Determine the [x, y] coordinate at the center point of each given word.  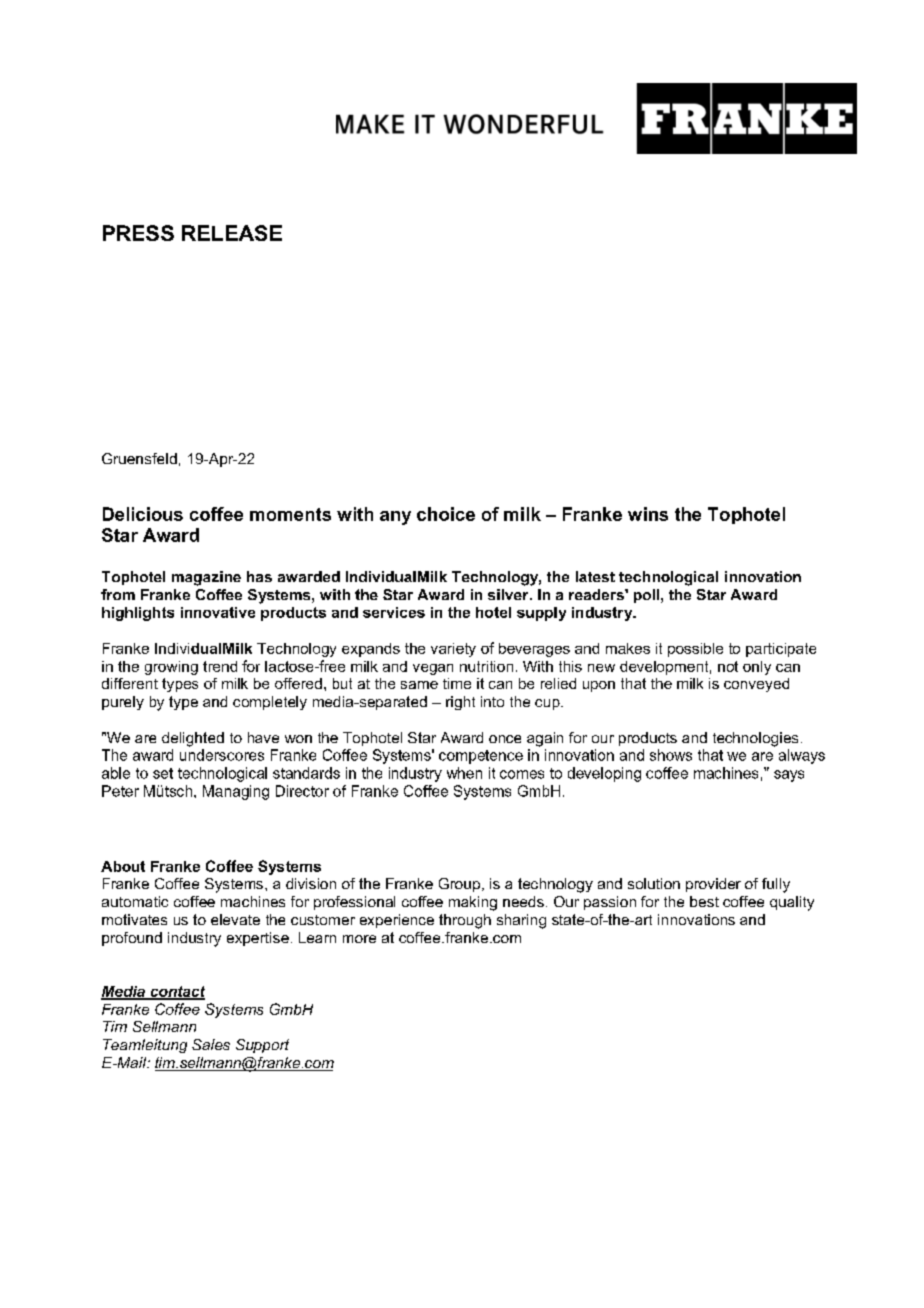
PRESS [138, 233]
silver [509, 594]
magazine [206, 578]
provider [713, 885]
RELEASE [232, 233]
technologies [755, 739]
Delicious [143, 514]
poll [646, 596]
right [460, 703]
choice [446, 514]
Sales [211, 1044]
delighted [193, 739]
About [123, 866]
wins [648, 514]
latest [595, 576]
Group [459, 885]
